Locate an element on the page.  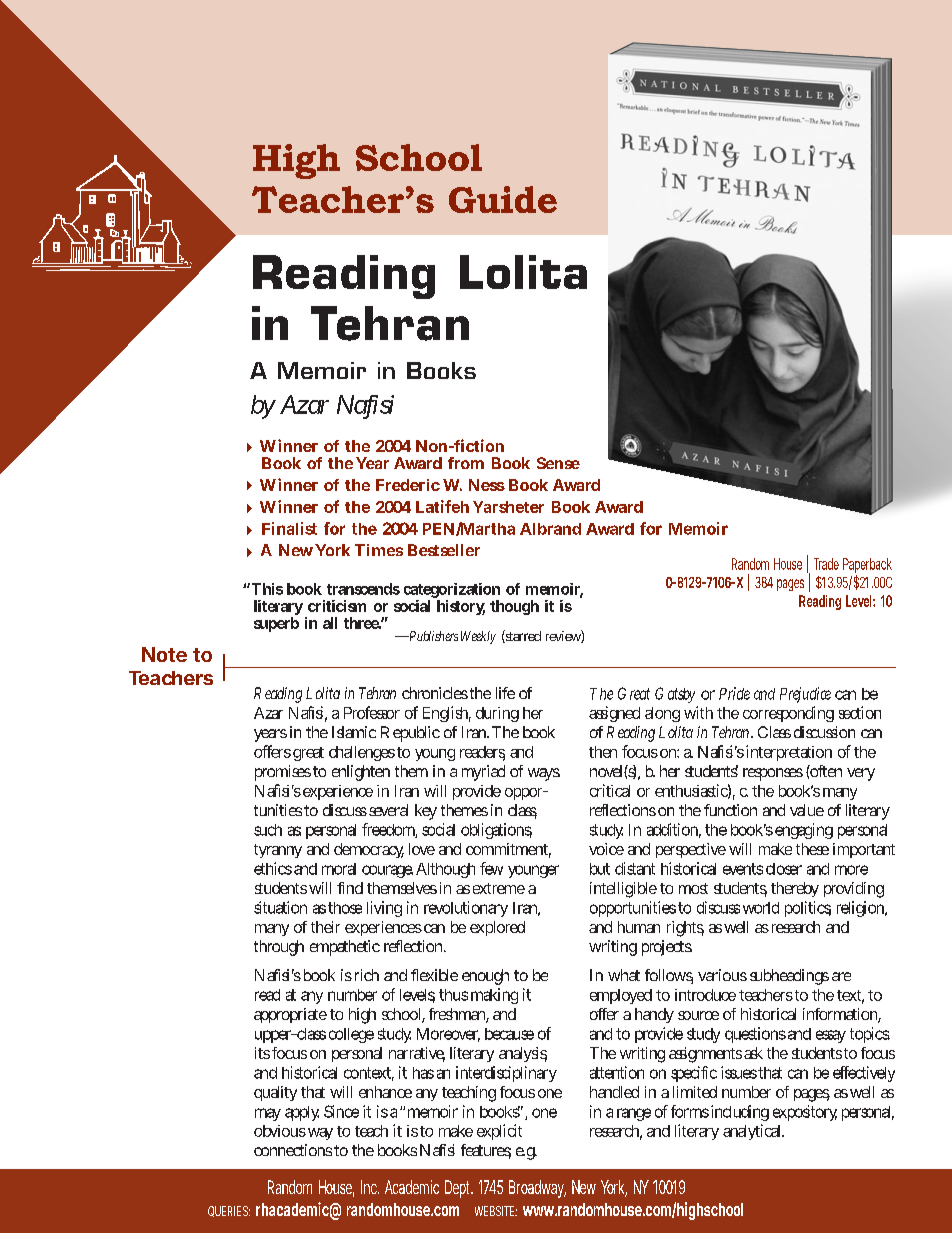
life is located at coordinates (505, 693).
